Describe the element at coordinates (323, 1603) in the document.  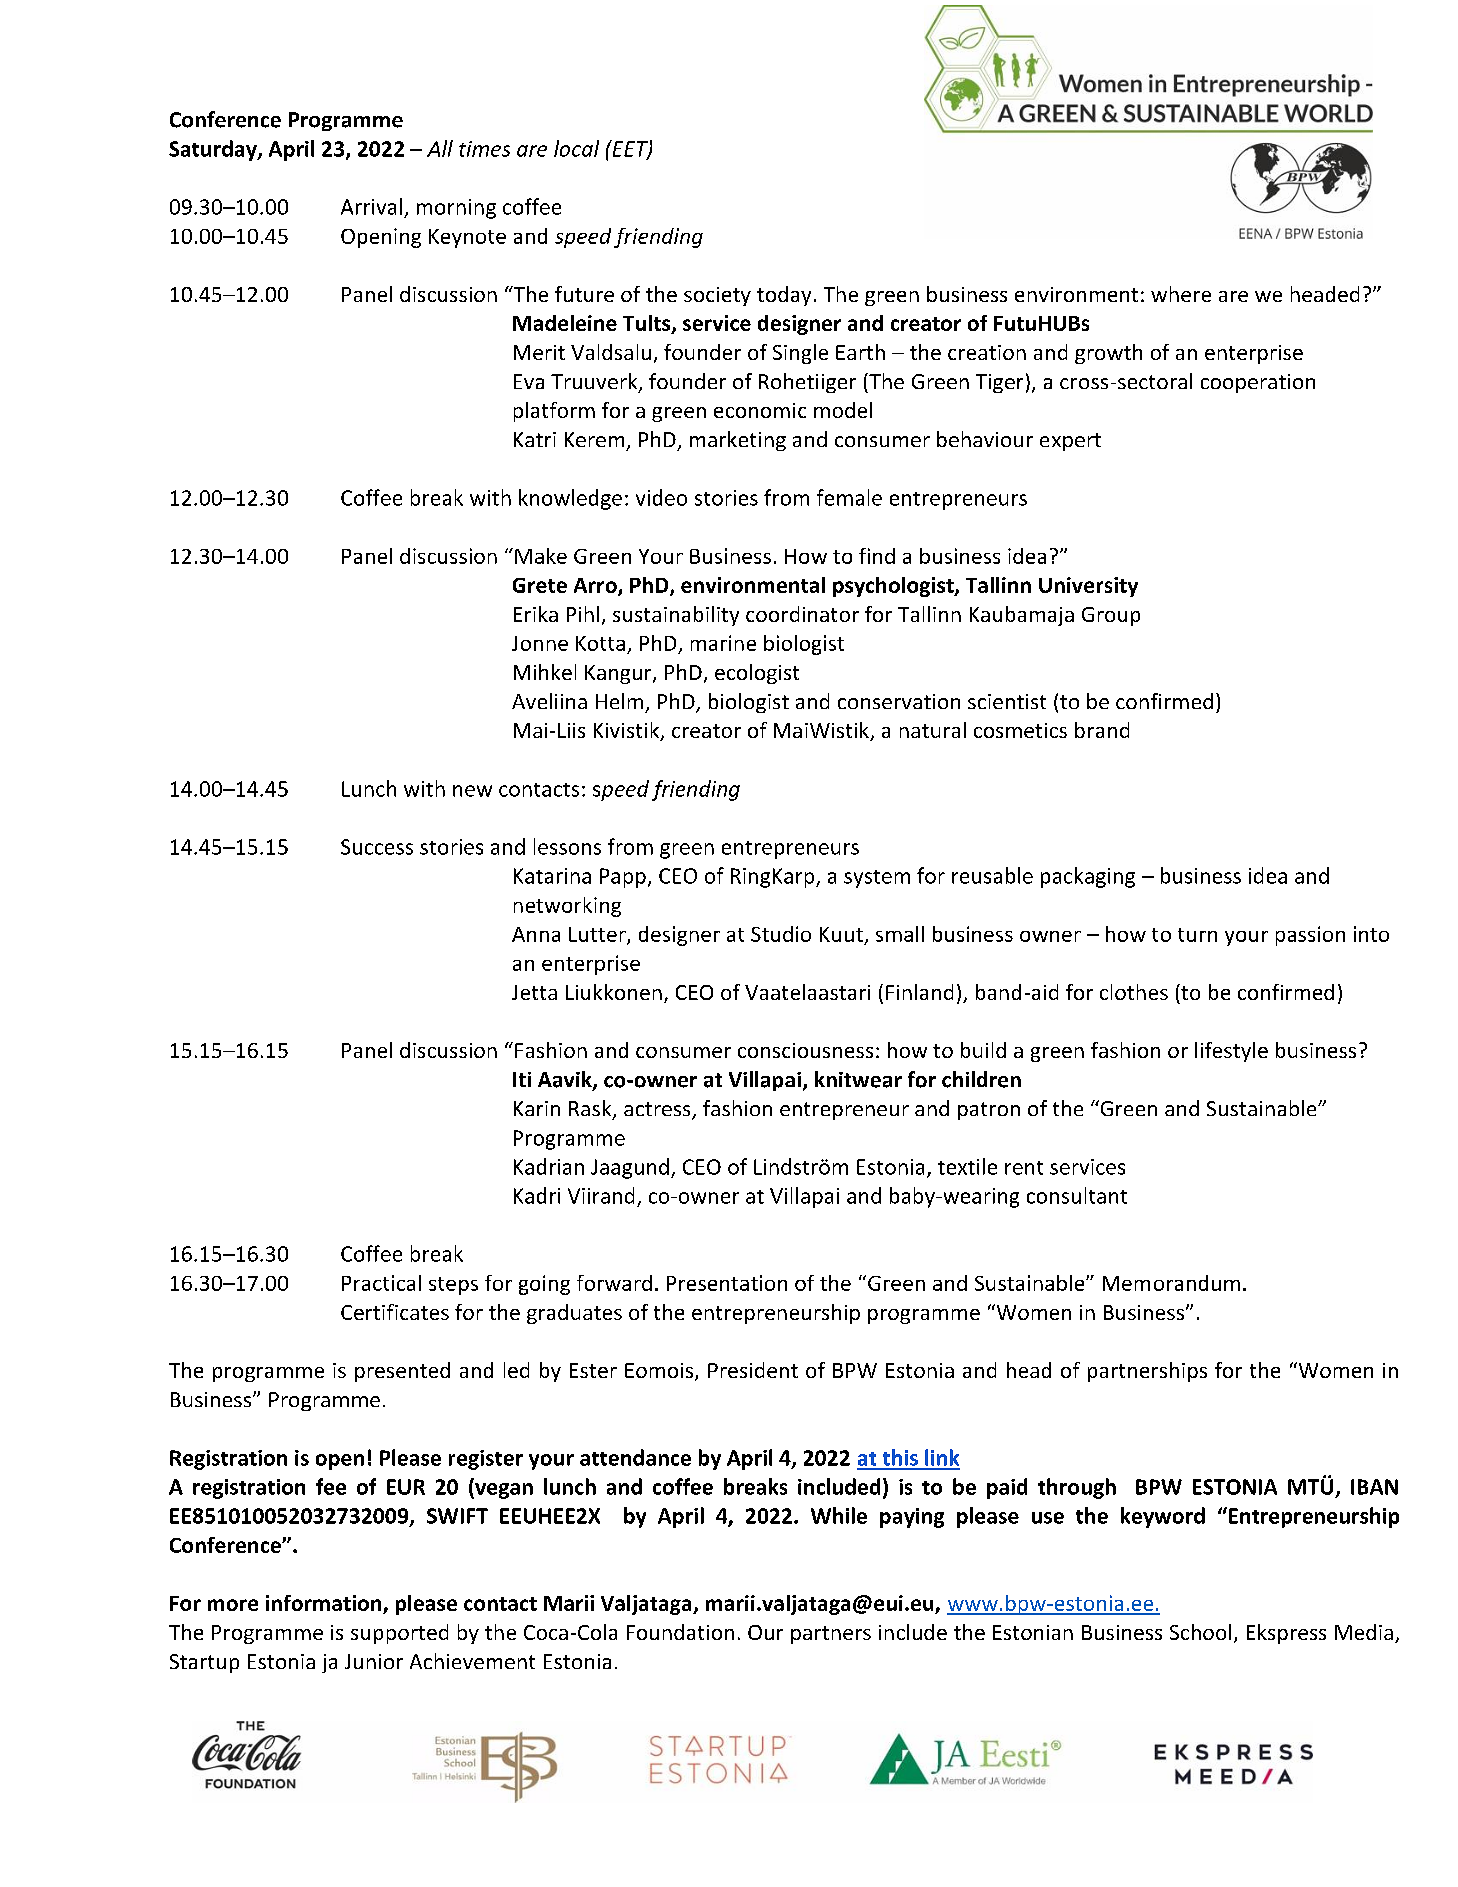
I see `information` at that location.
